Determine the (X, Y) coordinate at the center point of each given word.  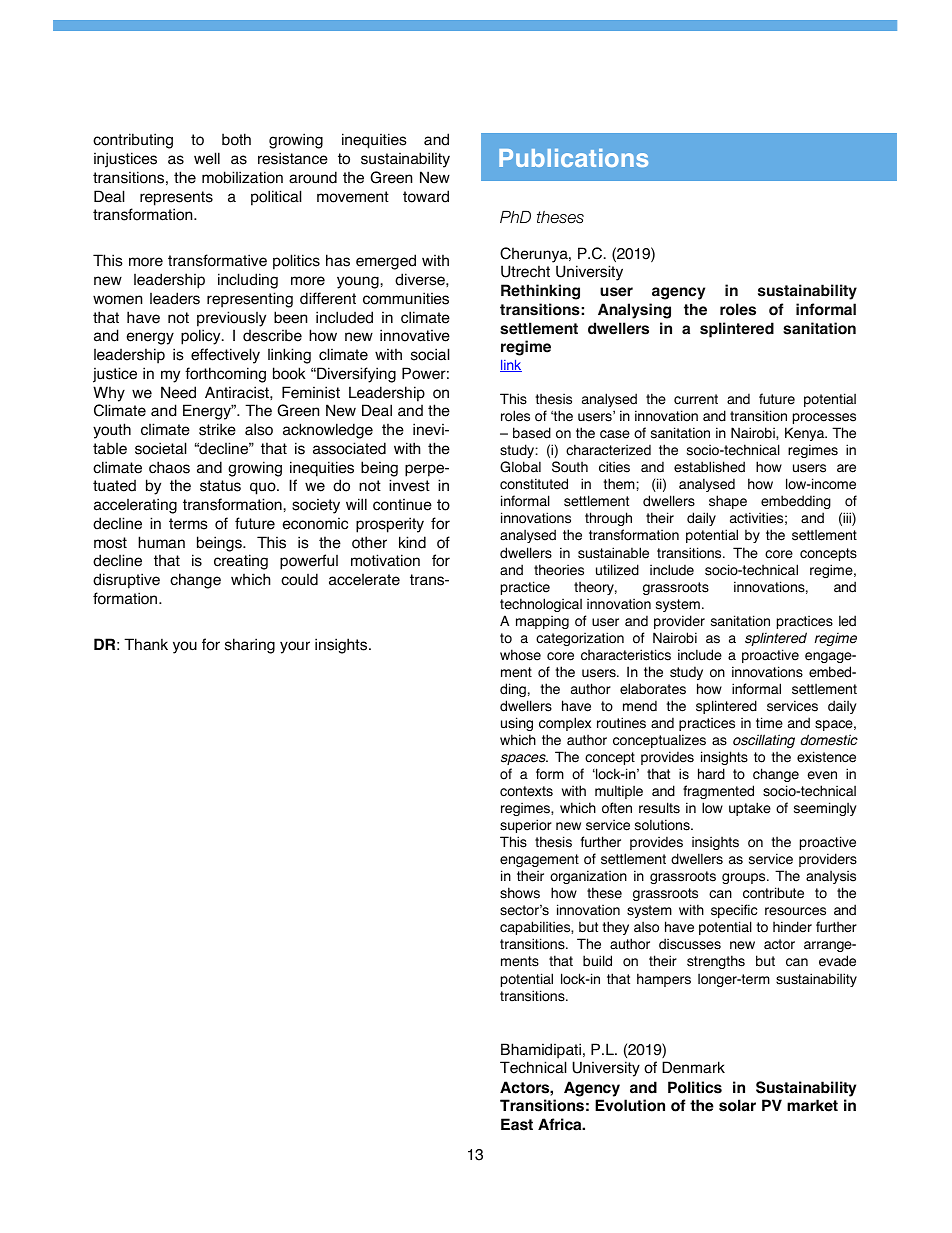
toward (426, 196)
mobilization (242, 177)
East (517, 1124)
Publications (573, 158)
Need (178, 392)
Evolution (630, 1105)
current (696, 399)
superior (526, 826)
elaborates (653, 689)
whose (520, 655)
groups (745, 878)
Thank (146, 644)
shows (520, 893)
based (532, 433)
